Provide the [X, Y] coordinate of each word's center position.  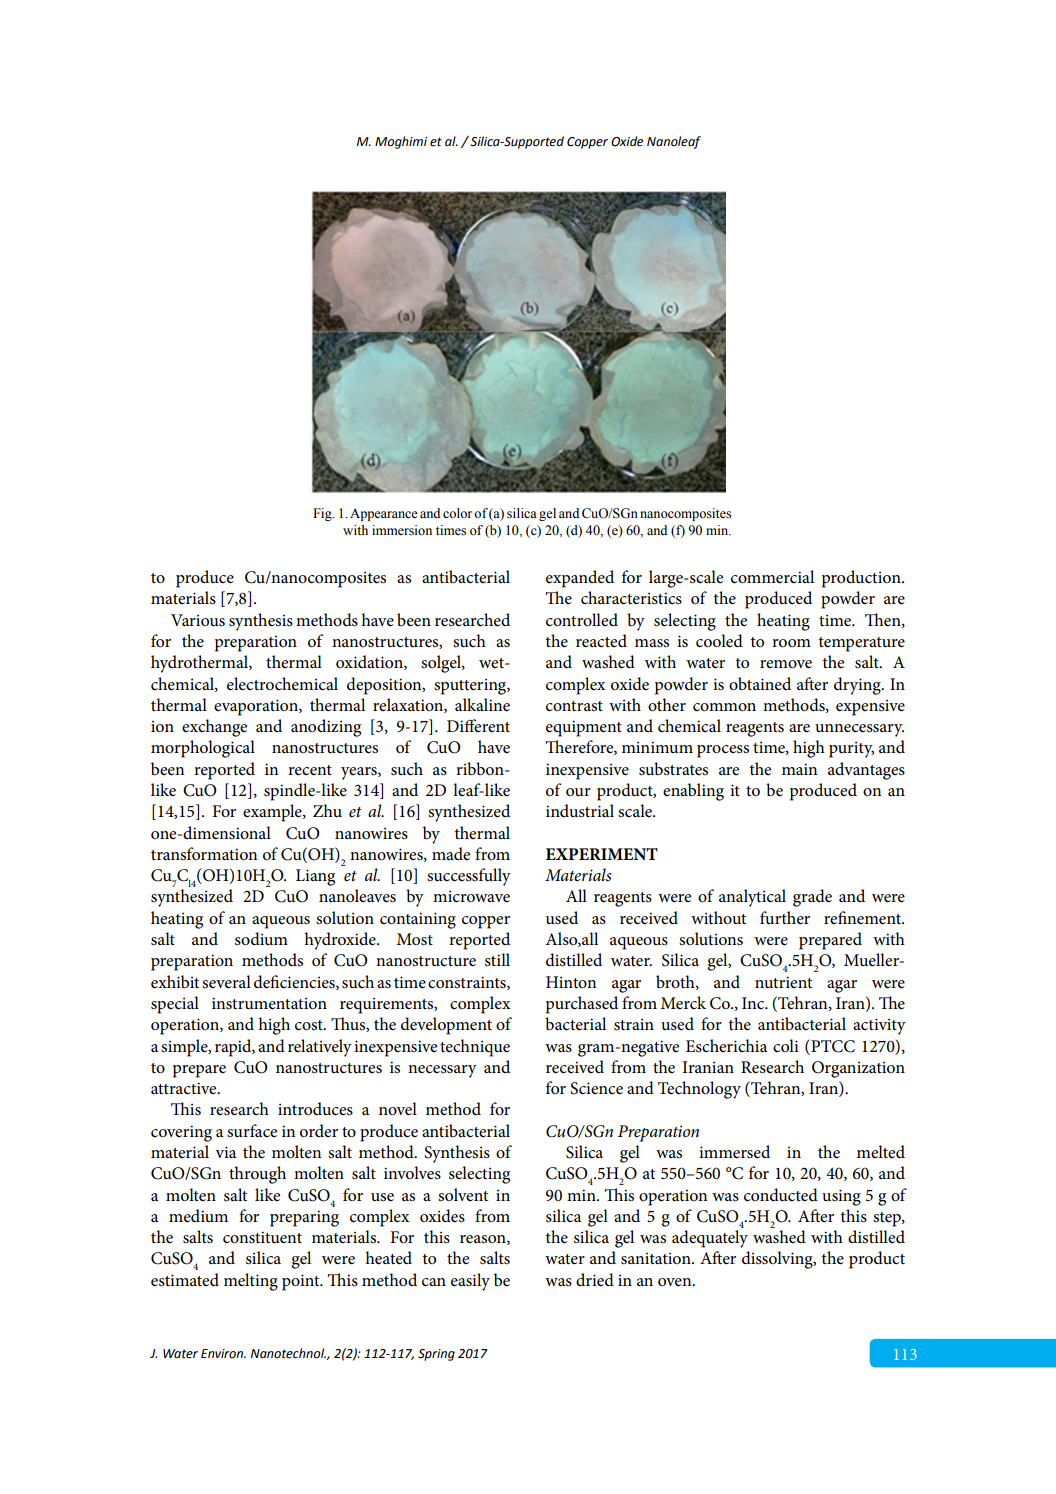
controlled [582, 620]
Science [596, 1088]
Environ [223, 1354]
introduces [315, 1109]
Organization [858, 1069]
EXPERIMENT [601, 854]
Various [198, 620]
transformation [204, 854]
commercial [772, 577]
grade [812, 898]
